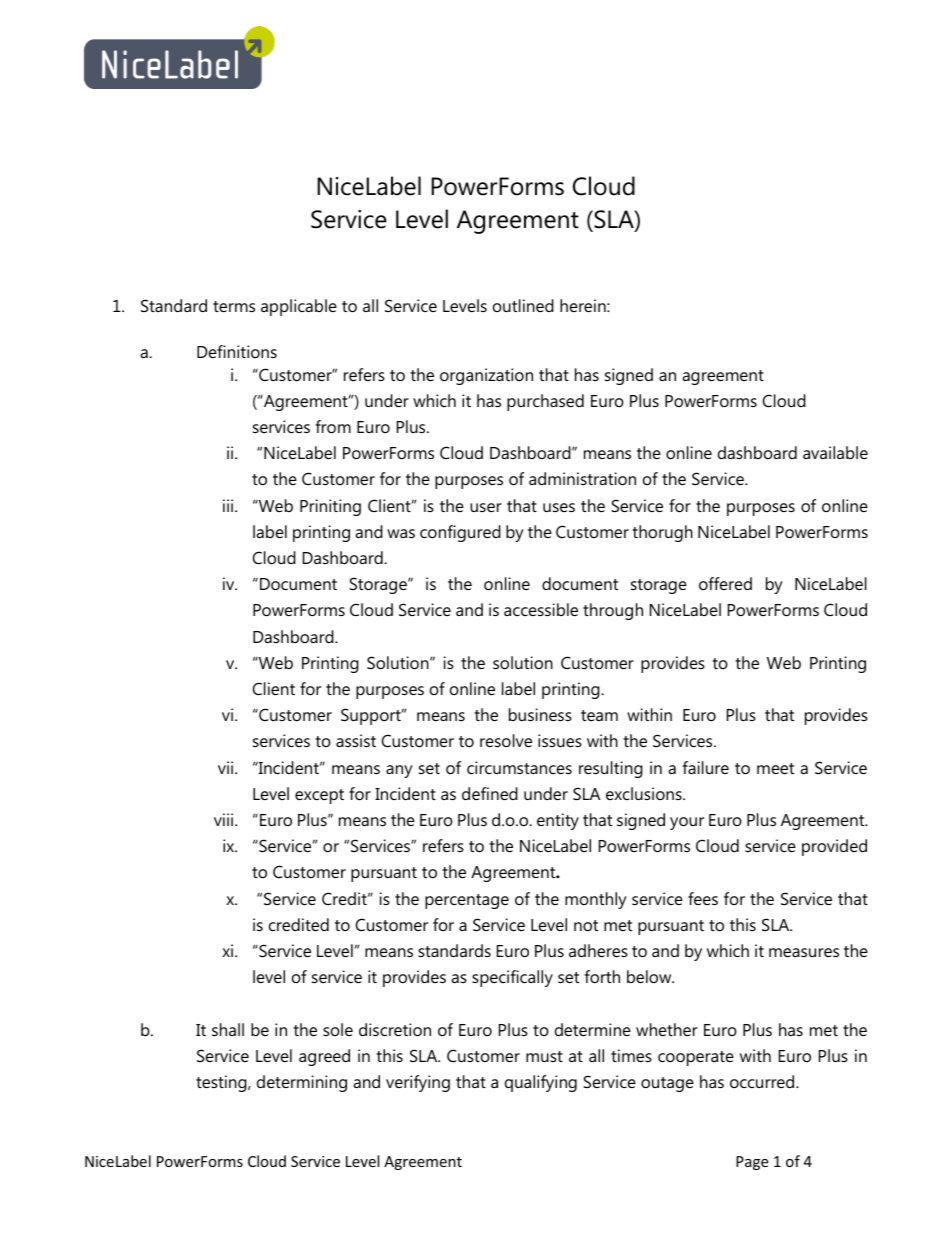 The width and height of the image is (952, 1233). I want to click on except, so click(319, 796).
